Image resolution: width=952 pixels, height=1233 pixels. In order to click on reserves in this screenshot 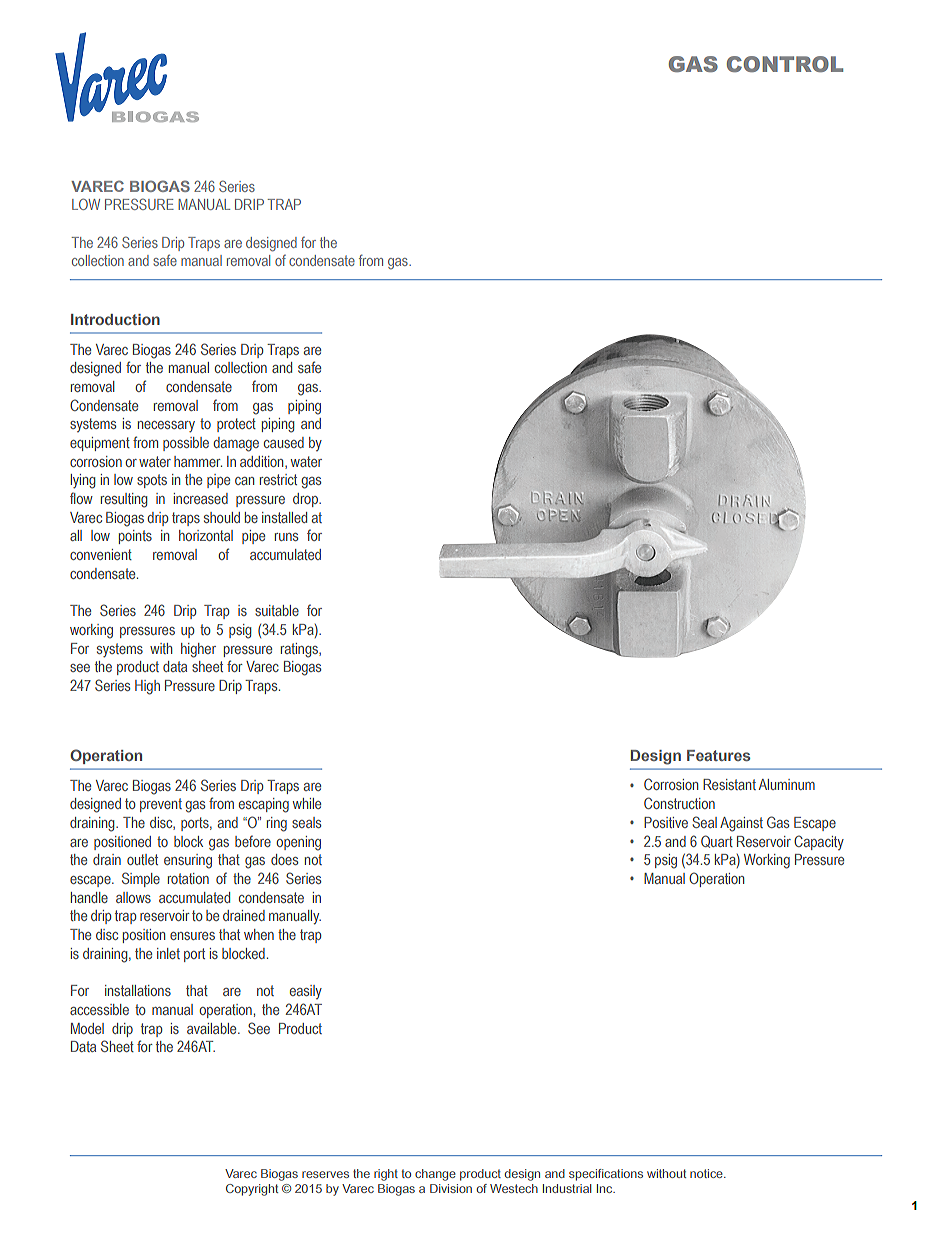, I will do `click(325, 1174)`.
